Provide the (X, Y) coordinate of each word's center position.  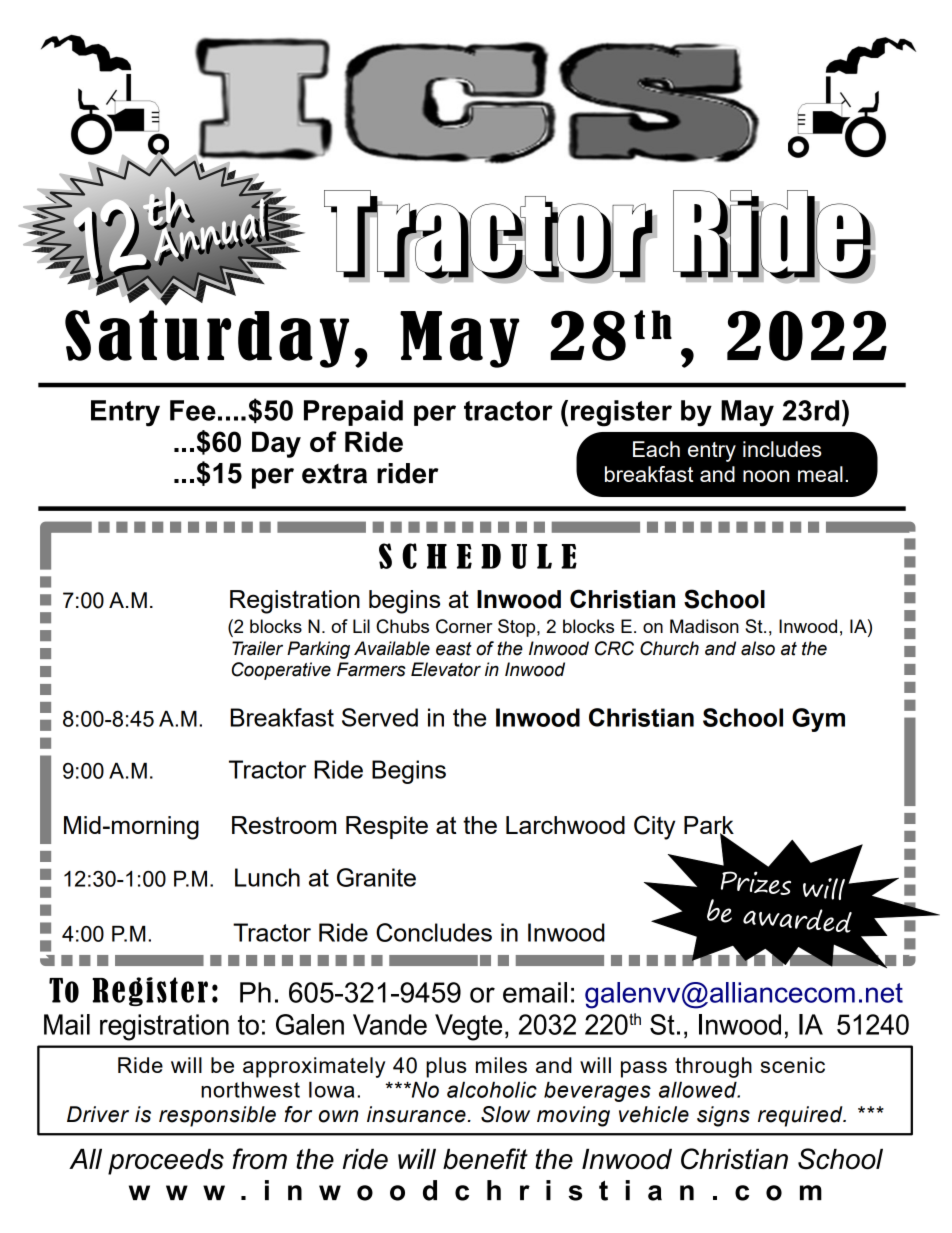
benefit (485, 1159)
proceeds (166, 1162)
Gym (818, 720)
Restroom (284, 825)
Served (380, 717)
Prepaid (353, 413)
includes (782, 449)
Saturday (207, 339)
